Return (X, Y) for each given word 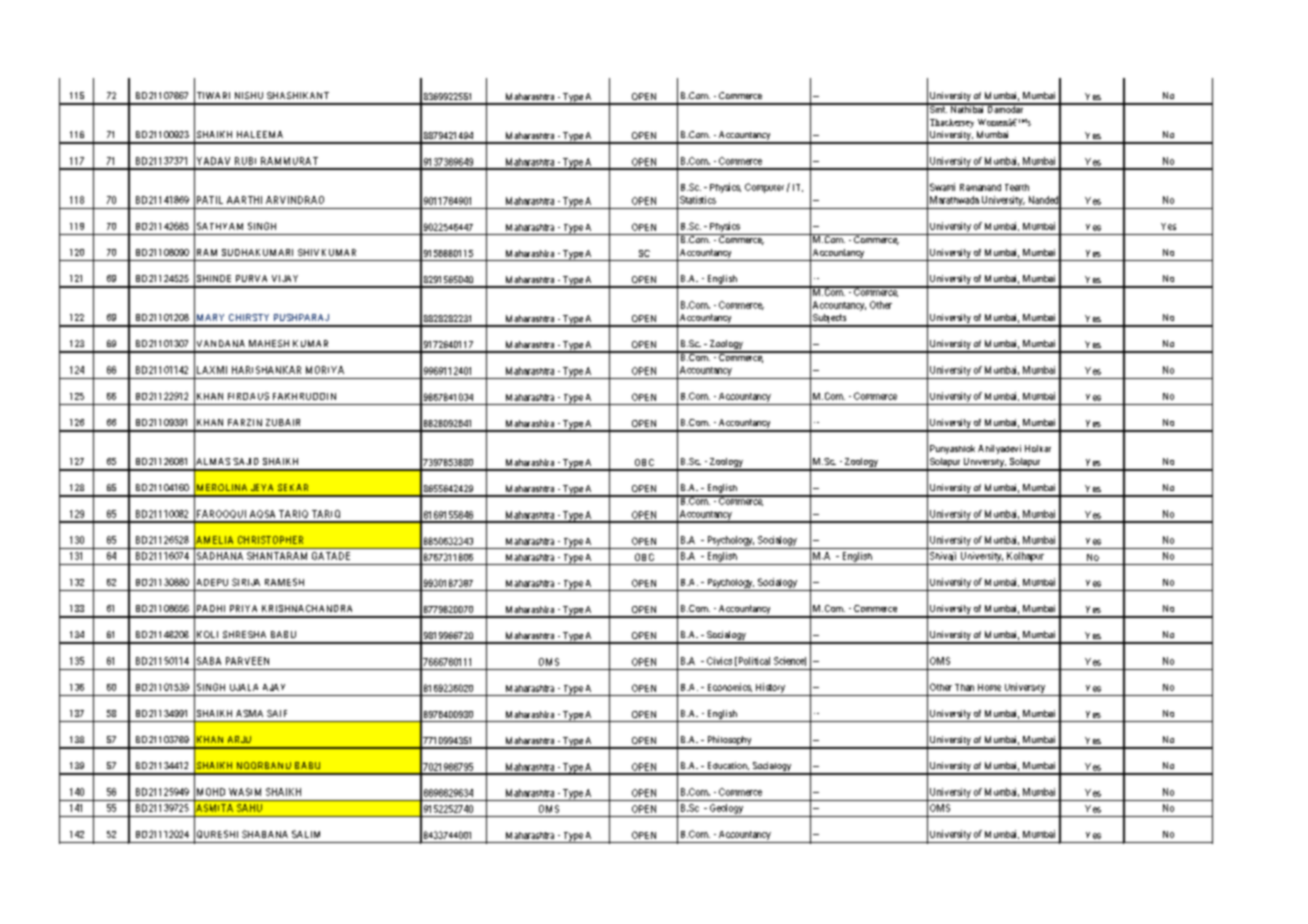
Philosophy (729, 742)
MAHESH (269, 343)
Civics (719, 661)
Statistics (698, 200)
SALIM (306, 834)
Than (964, 687)
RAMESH (284, 582)
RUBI (245, 161)
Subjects (829, 320)
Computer (764, 188)
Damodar (1005, 108)
